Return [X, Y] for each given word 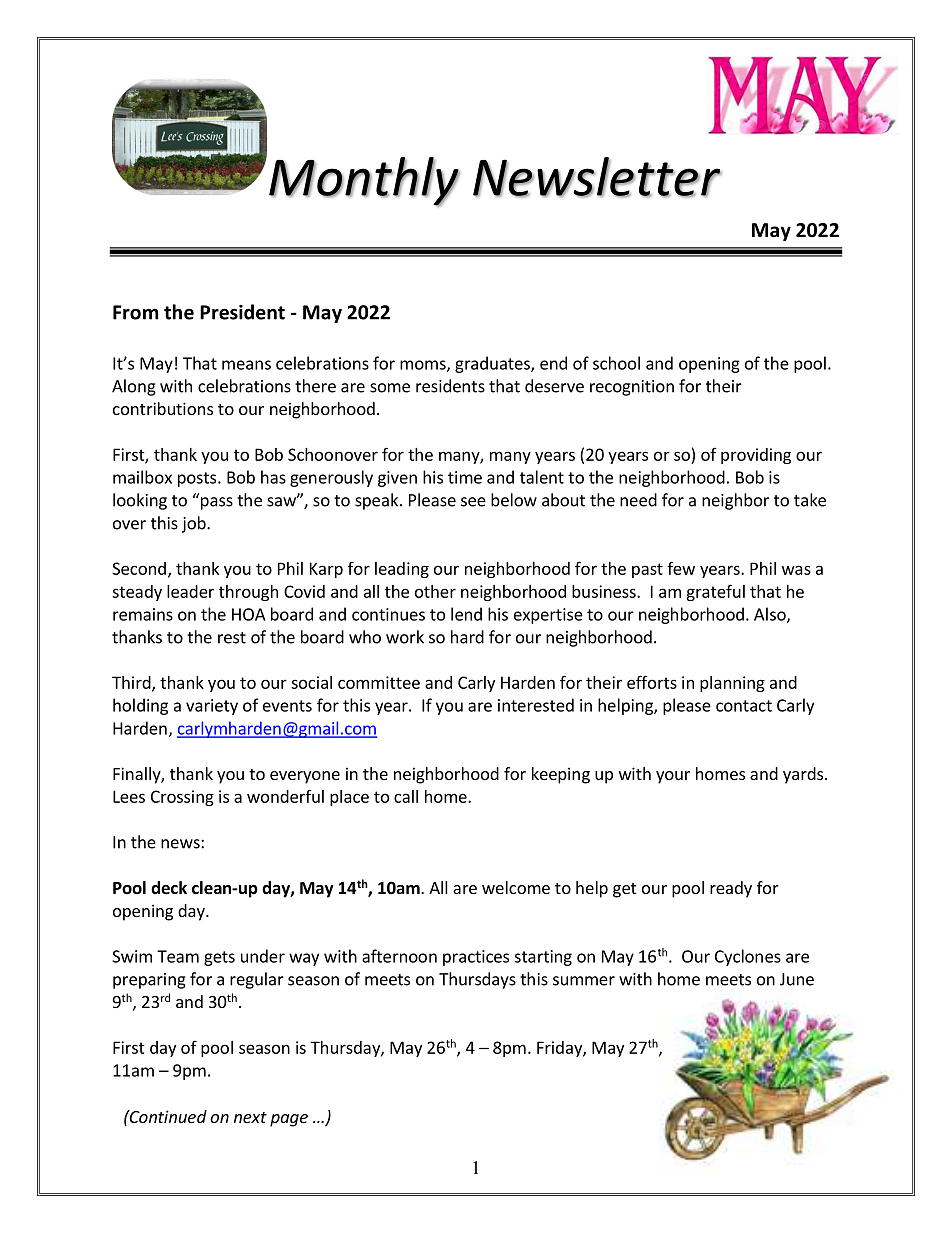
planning [732, 684]
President [242, 312]
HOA [248, 614]
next [250, 1117]
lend [466, 614]
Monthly [364, 182]
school [616, 363]
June [797, 979]
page [289, 1120]
